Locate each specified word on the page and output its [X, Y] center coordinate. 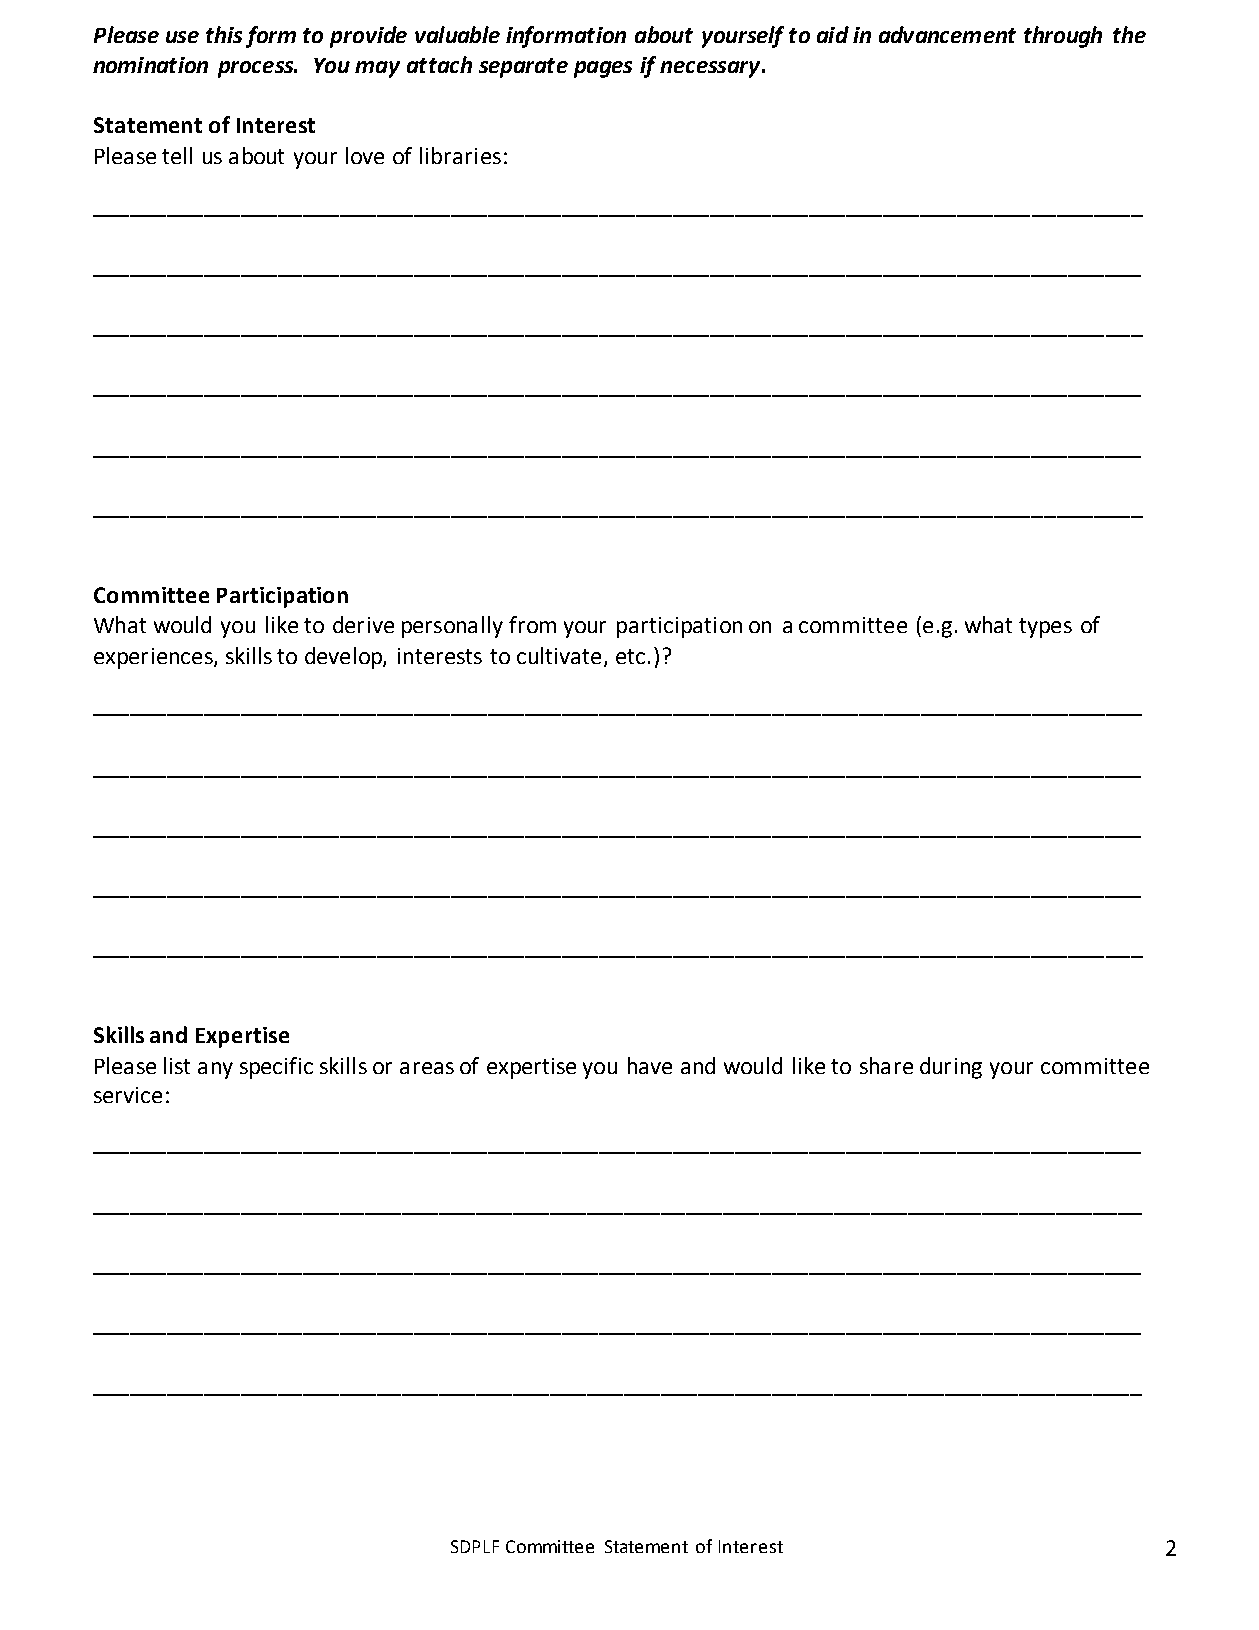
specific [276, 1068]
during [951, 1068]
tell [177, 155]
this [224, 34]
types [1045, 628]
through [1063, 37]
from [532, 624]
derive [363, 624]
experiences [154, 658]
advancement [947, 34]
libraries [460, 155]
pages [603, 69]
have [650, 1065]
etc [630, 656]
